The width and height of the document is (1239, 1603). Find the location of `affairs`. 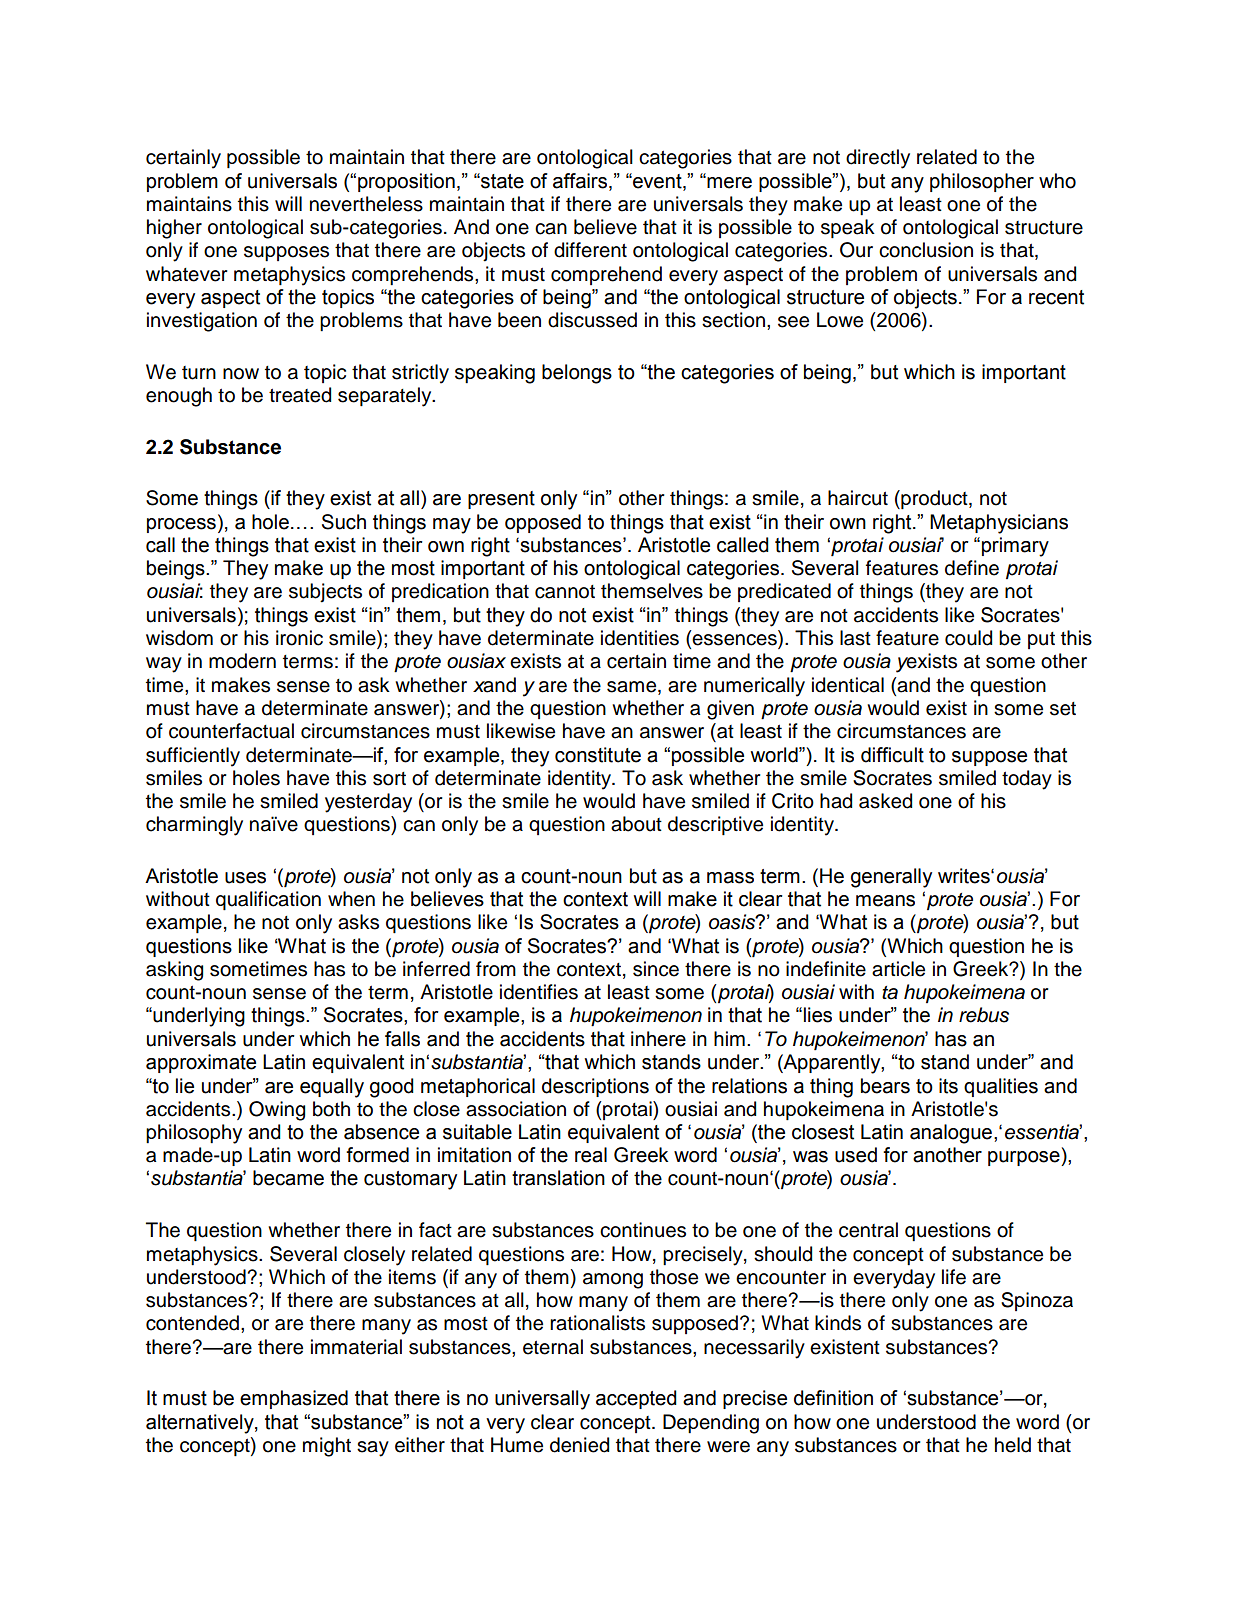

affairs is located at coordinates (581, 181).
